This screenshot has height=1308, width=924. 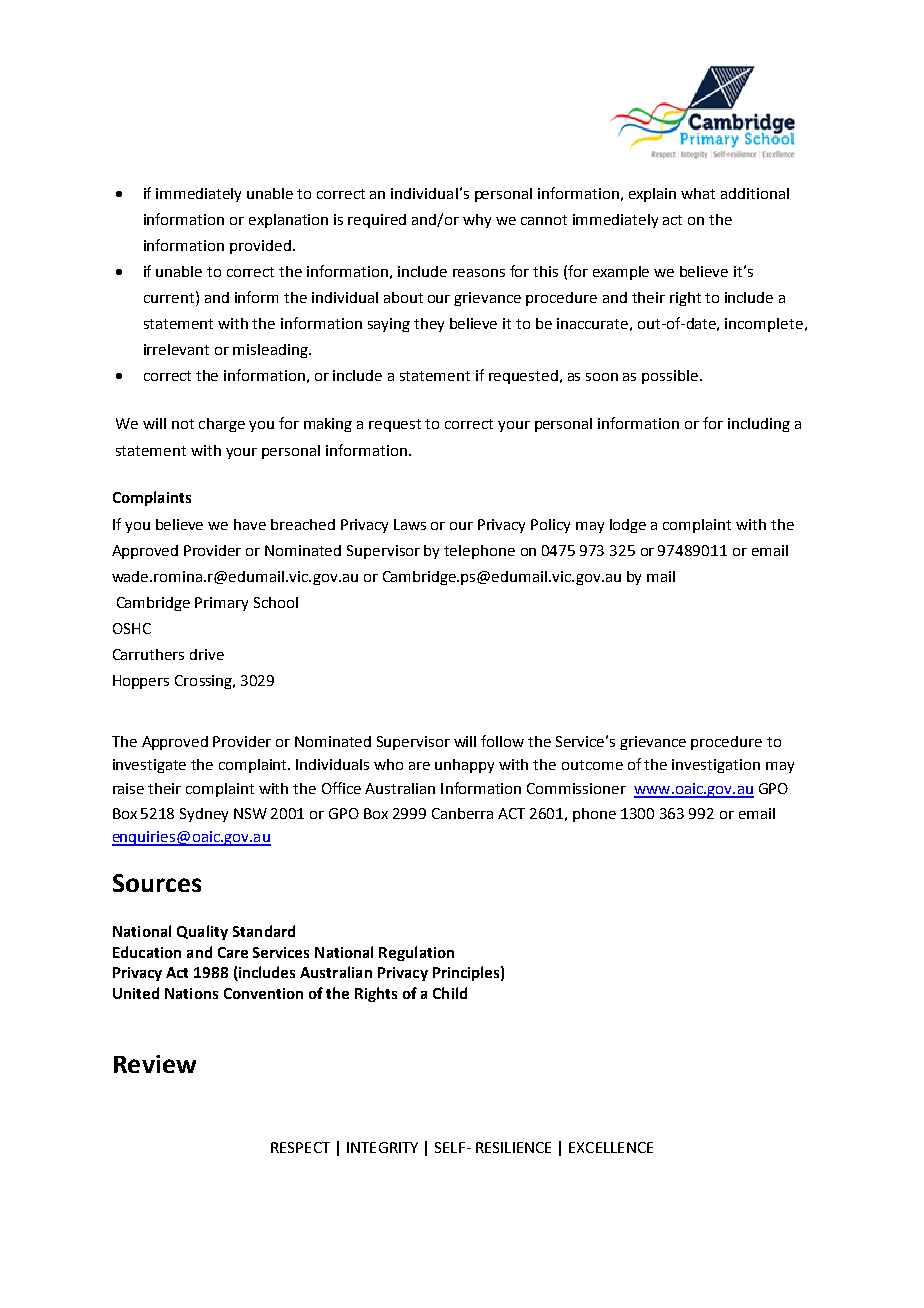 What do you see at coordinates (410, 524) in the screenshot?
I see `Laws` at bounding box center [410, 524].
